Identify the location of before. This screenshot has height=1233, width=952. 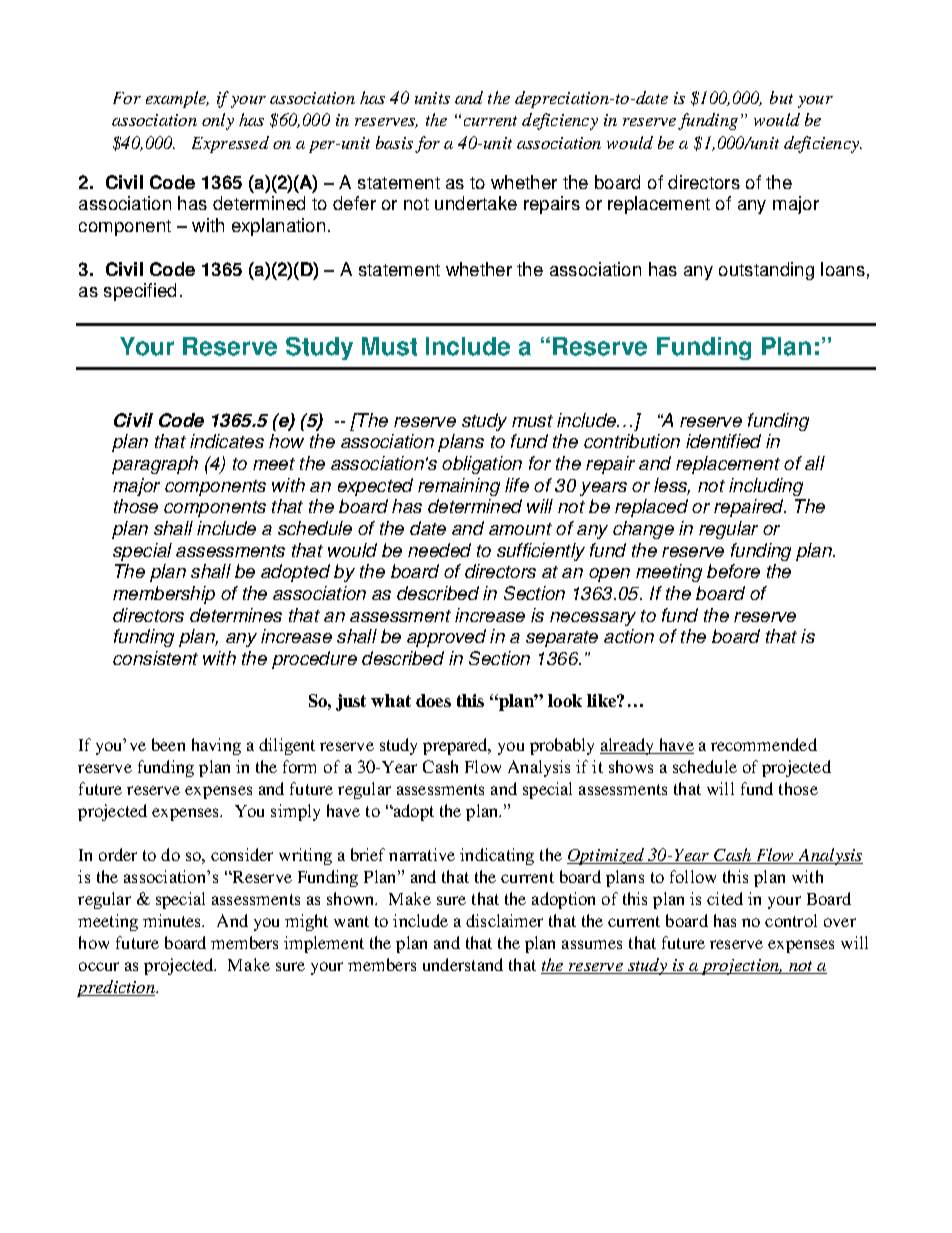
(733, 571).
